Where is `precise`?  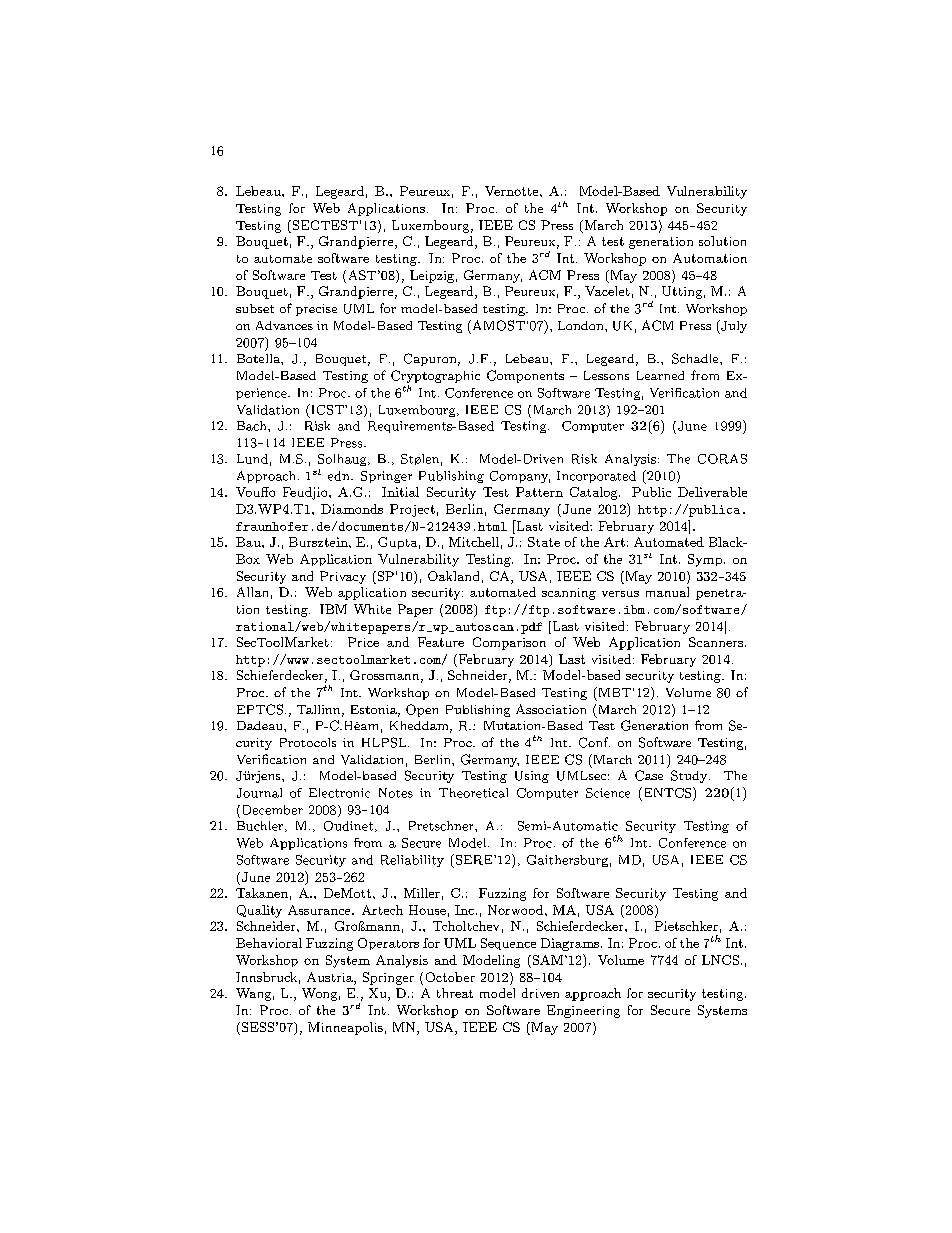
precise is located at coordinates (316, 310).
